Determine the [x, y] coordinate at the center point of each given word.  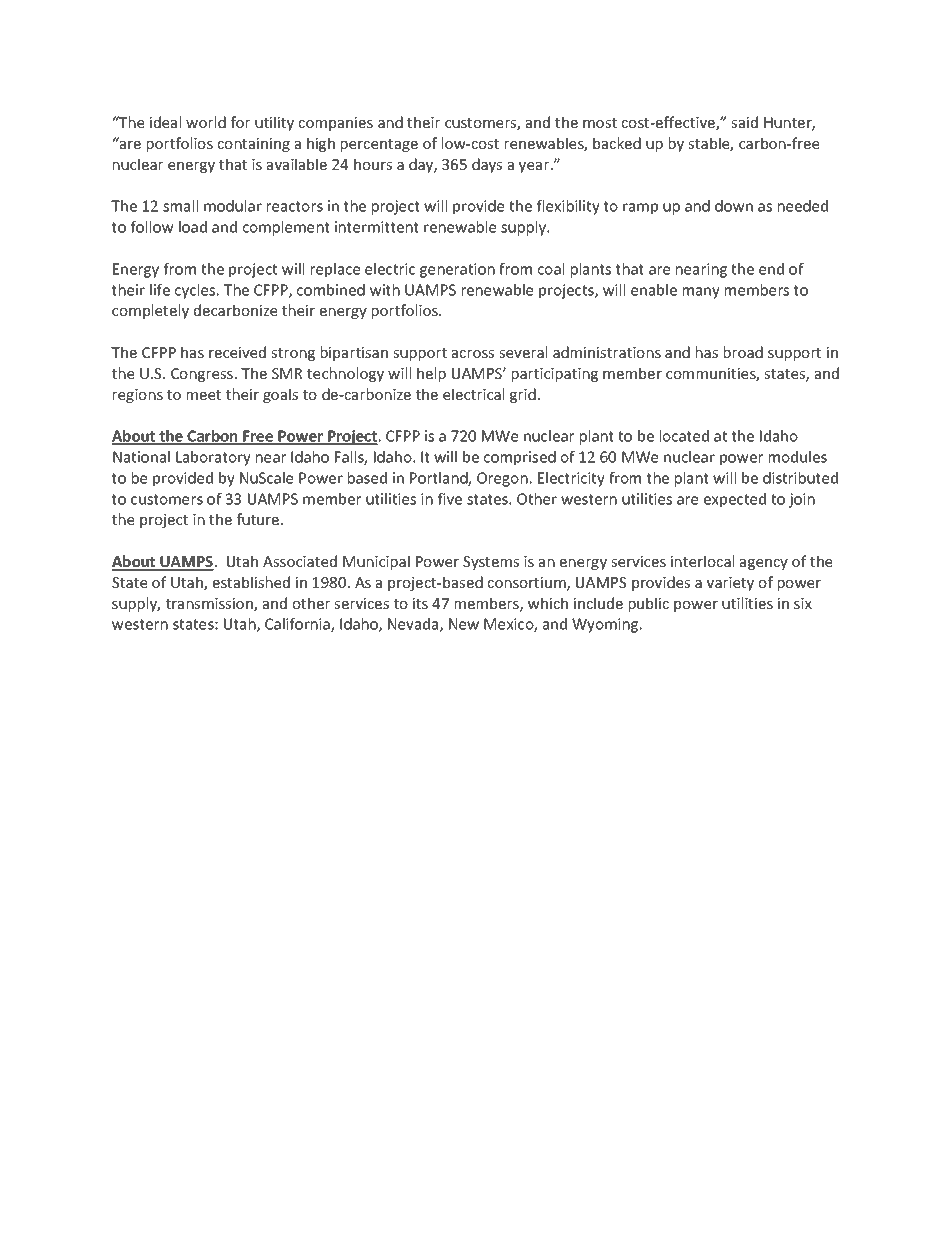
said [744, 122]
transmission [210, 605]
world [206, 122]
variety [730, 584]
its [420, 603]
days [487, 165]
